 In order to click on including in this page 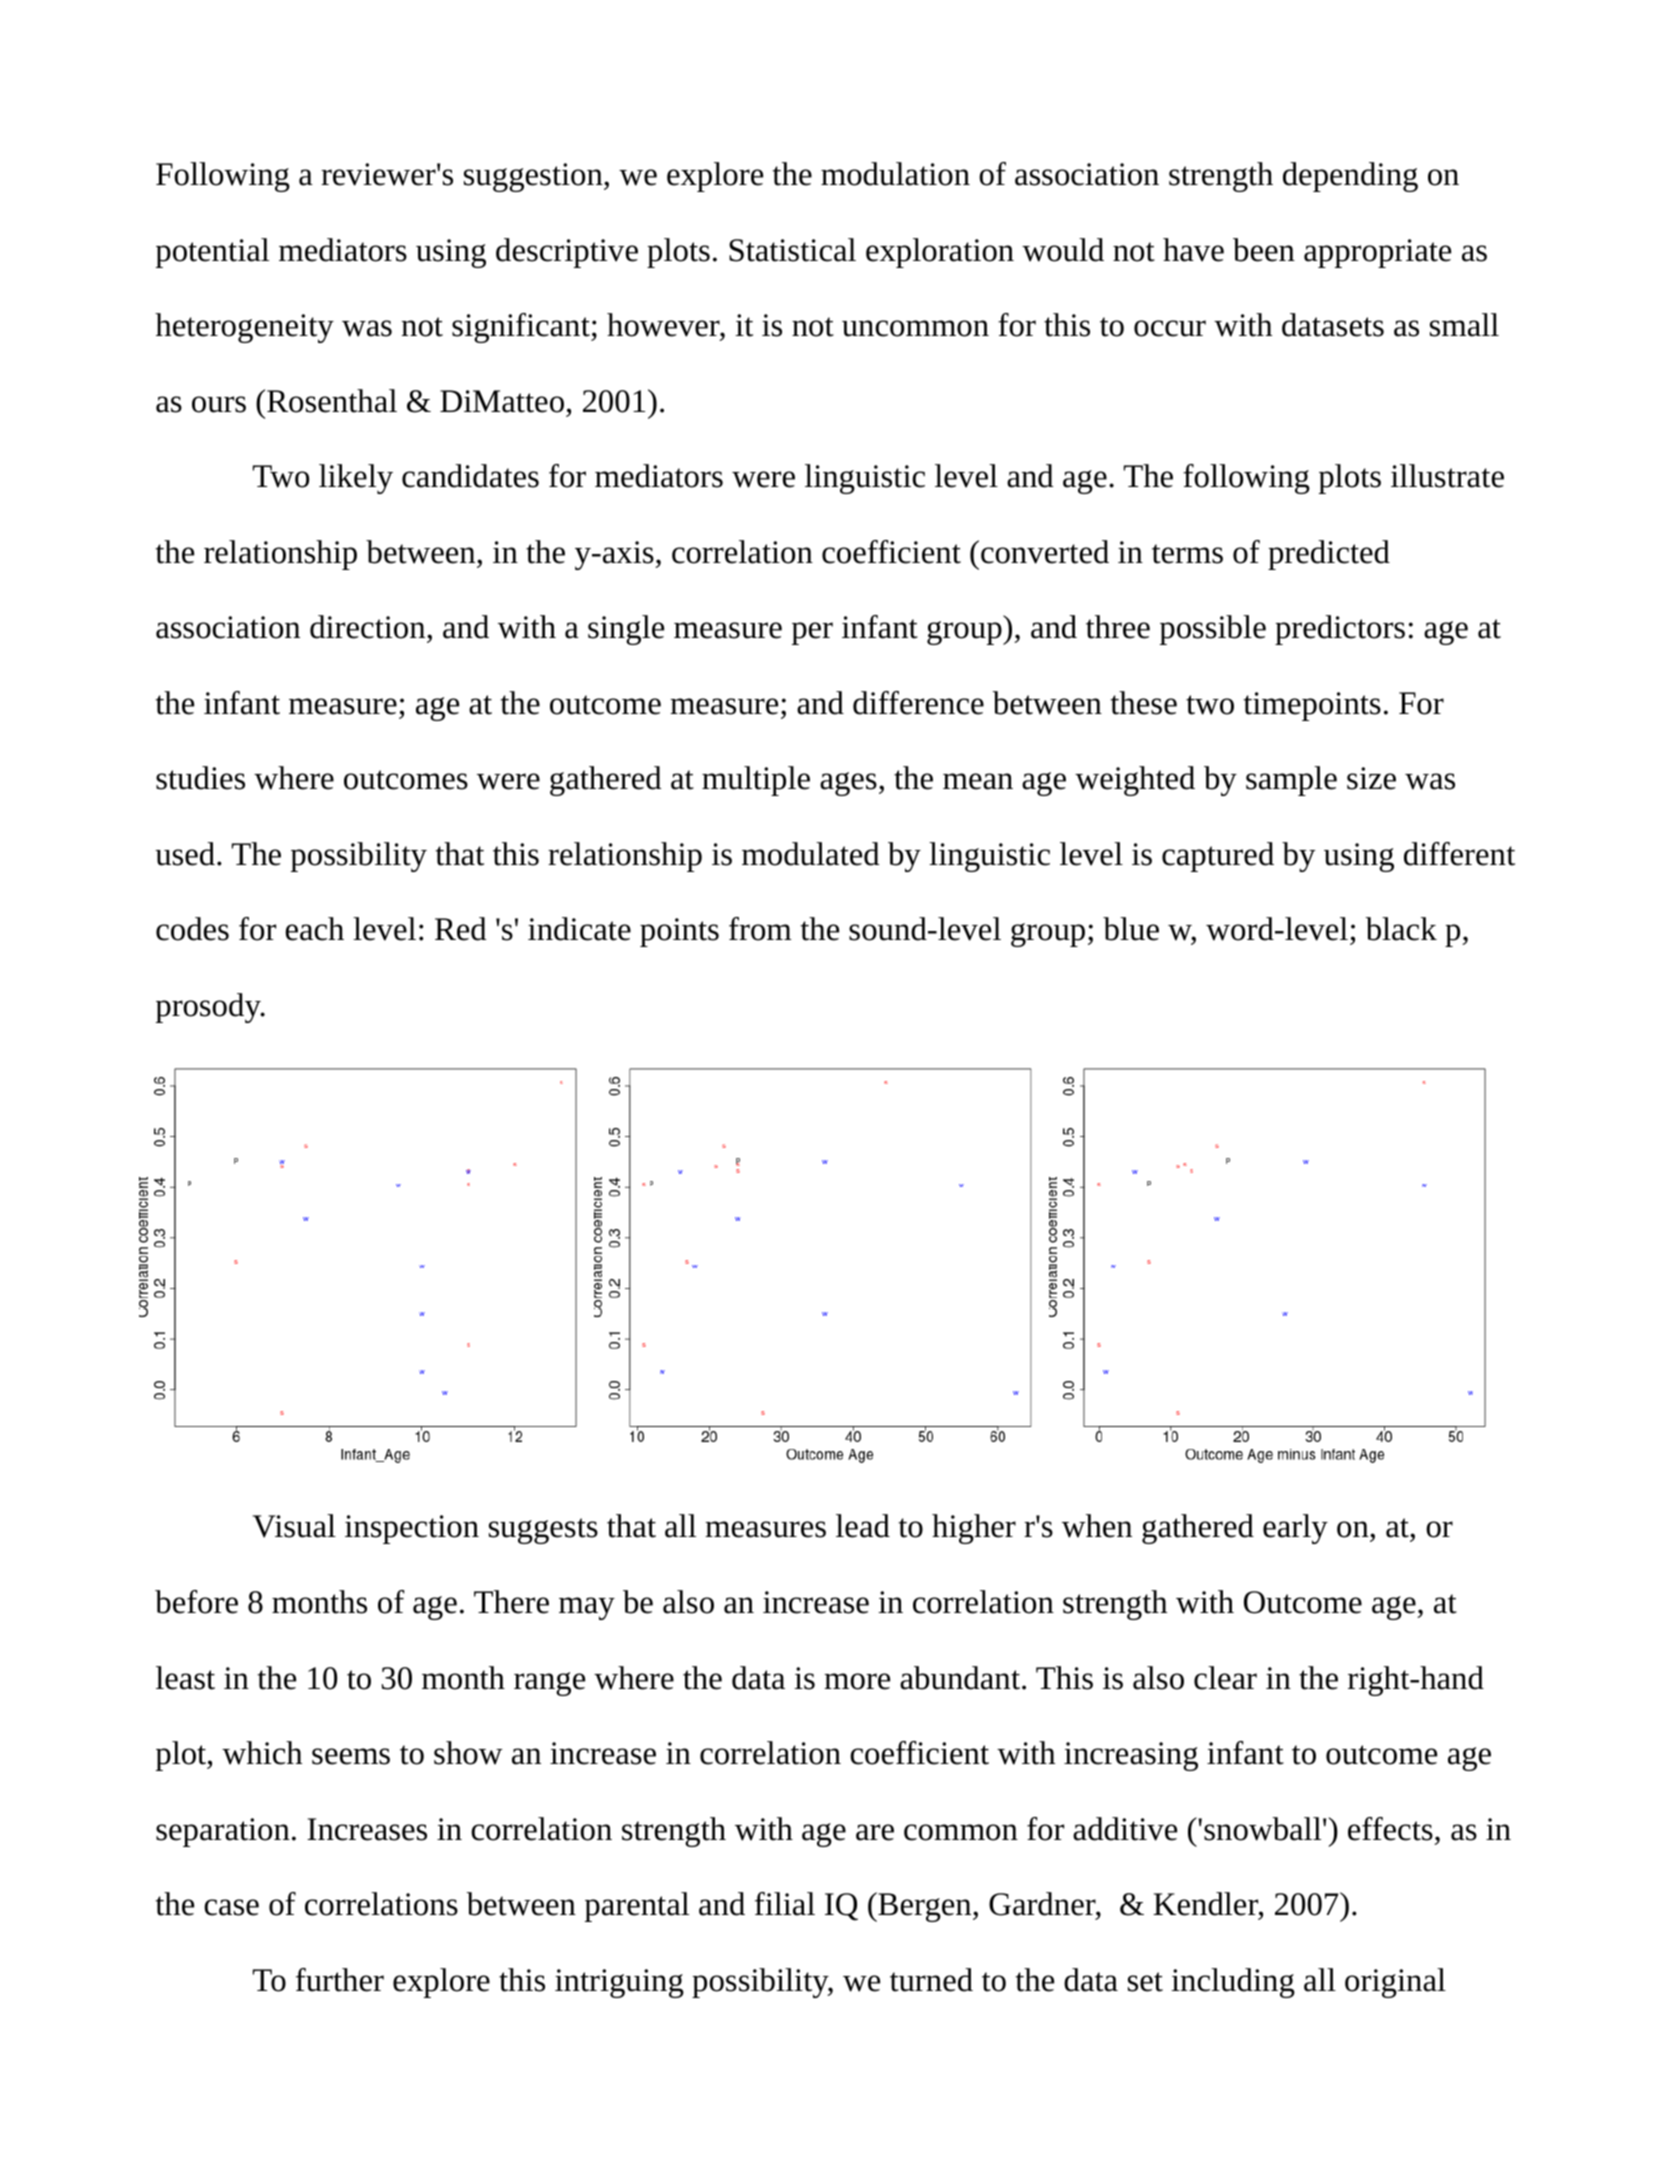, I will do `click(1233, 1983)`.
